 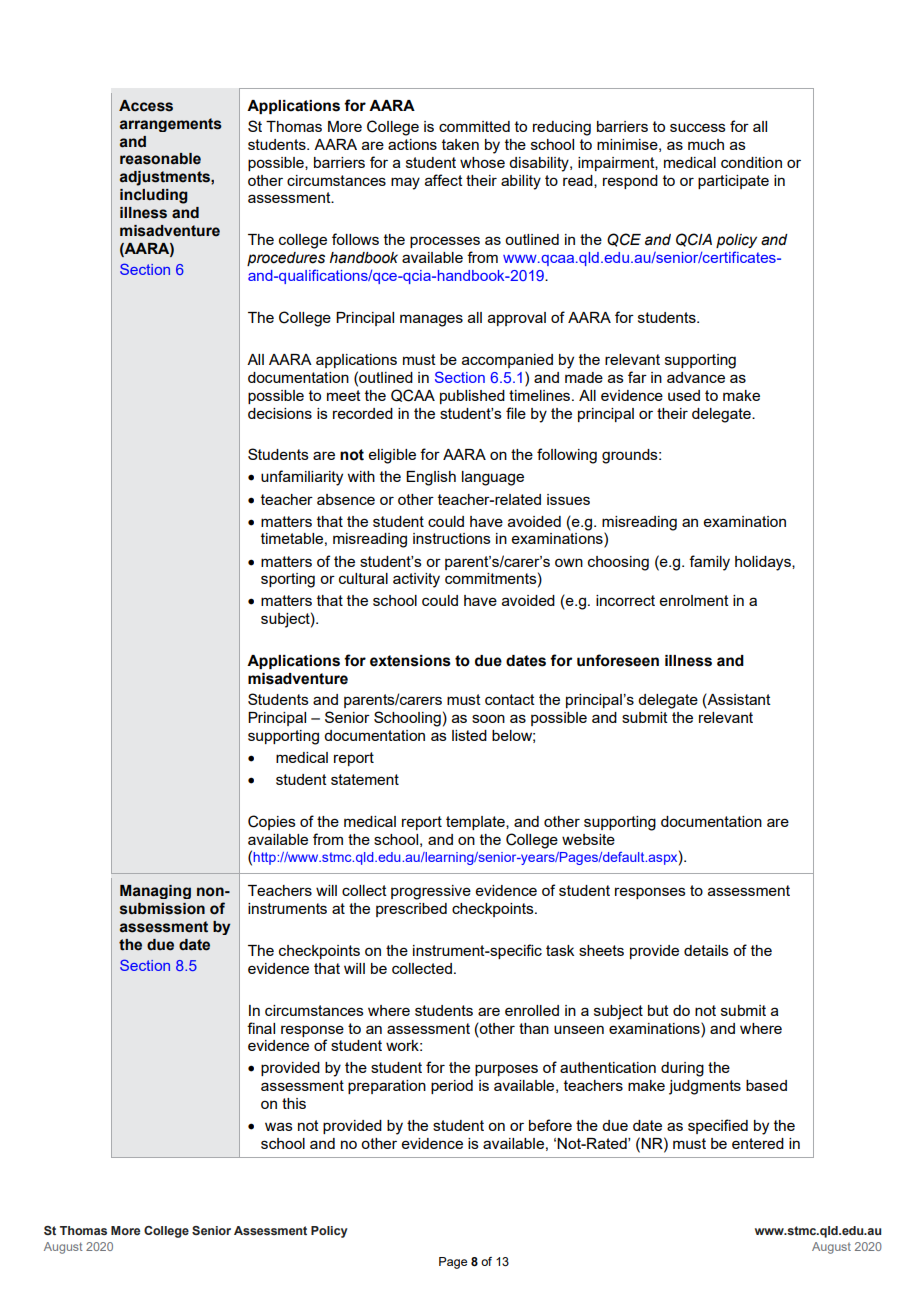 What do you see at coordinates (155, 892) in the page?
I see `Managing` at bounding box center [155, 892].
